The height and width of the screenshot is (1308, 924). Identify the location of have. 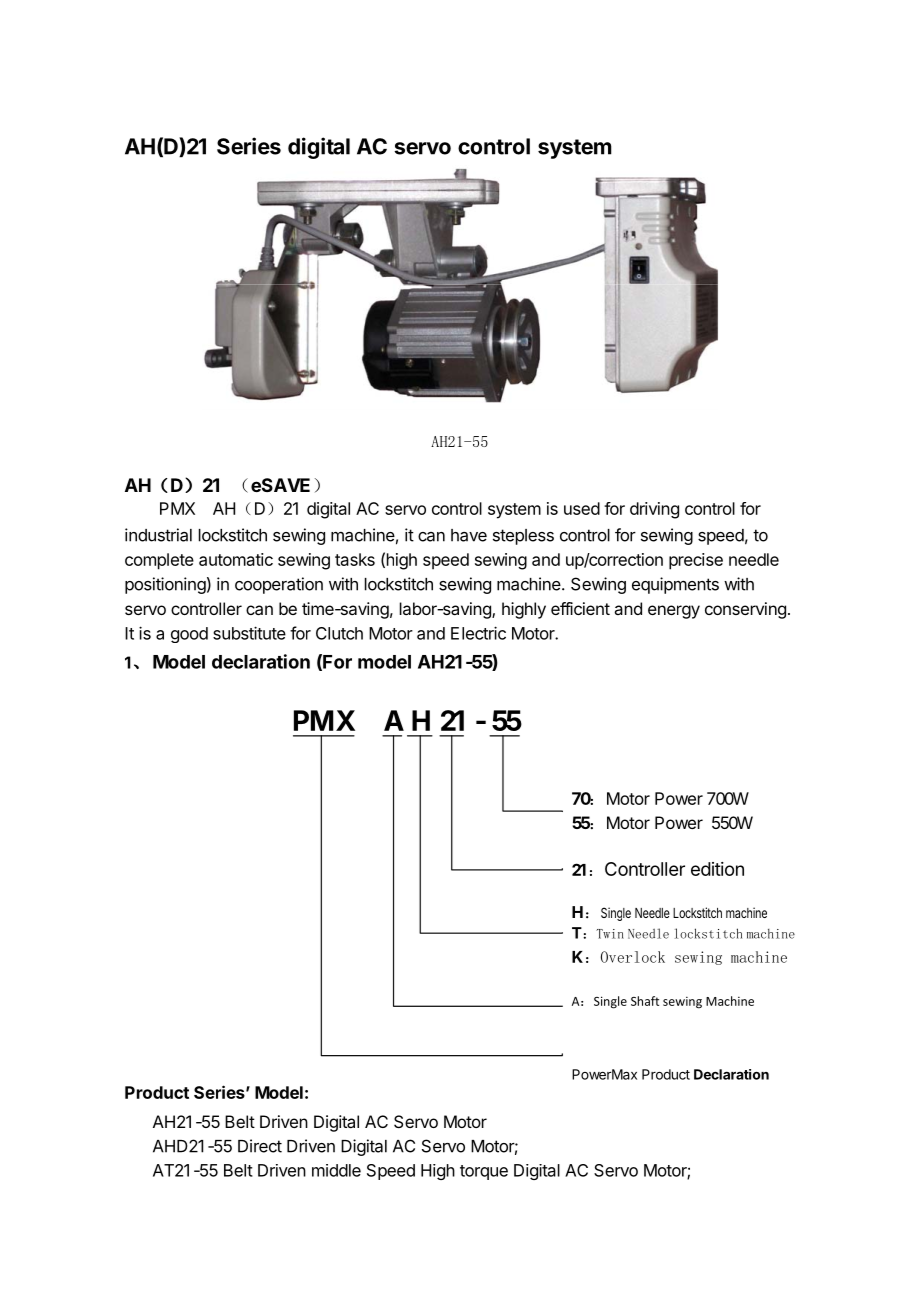
(469, 535).
